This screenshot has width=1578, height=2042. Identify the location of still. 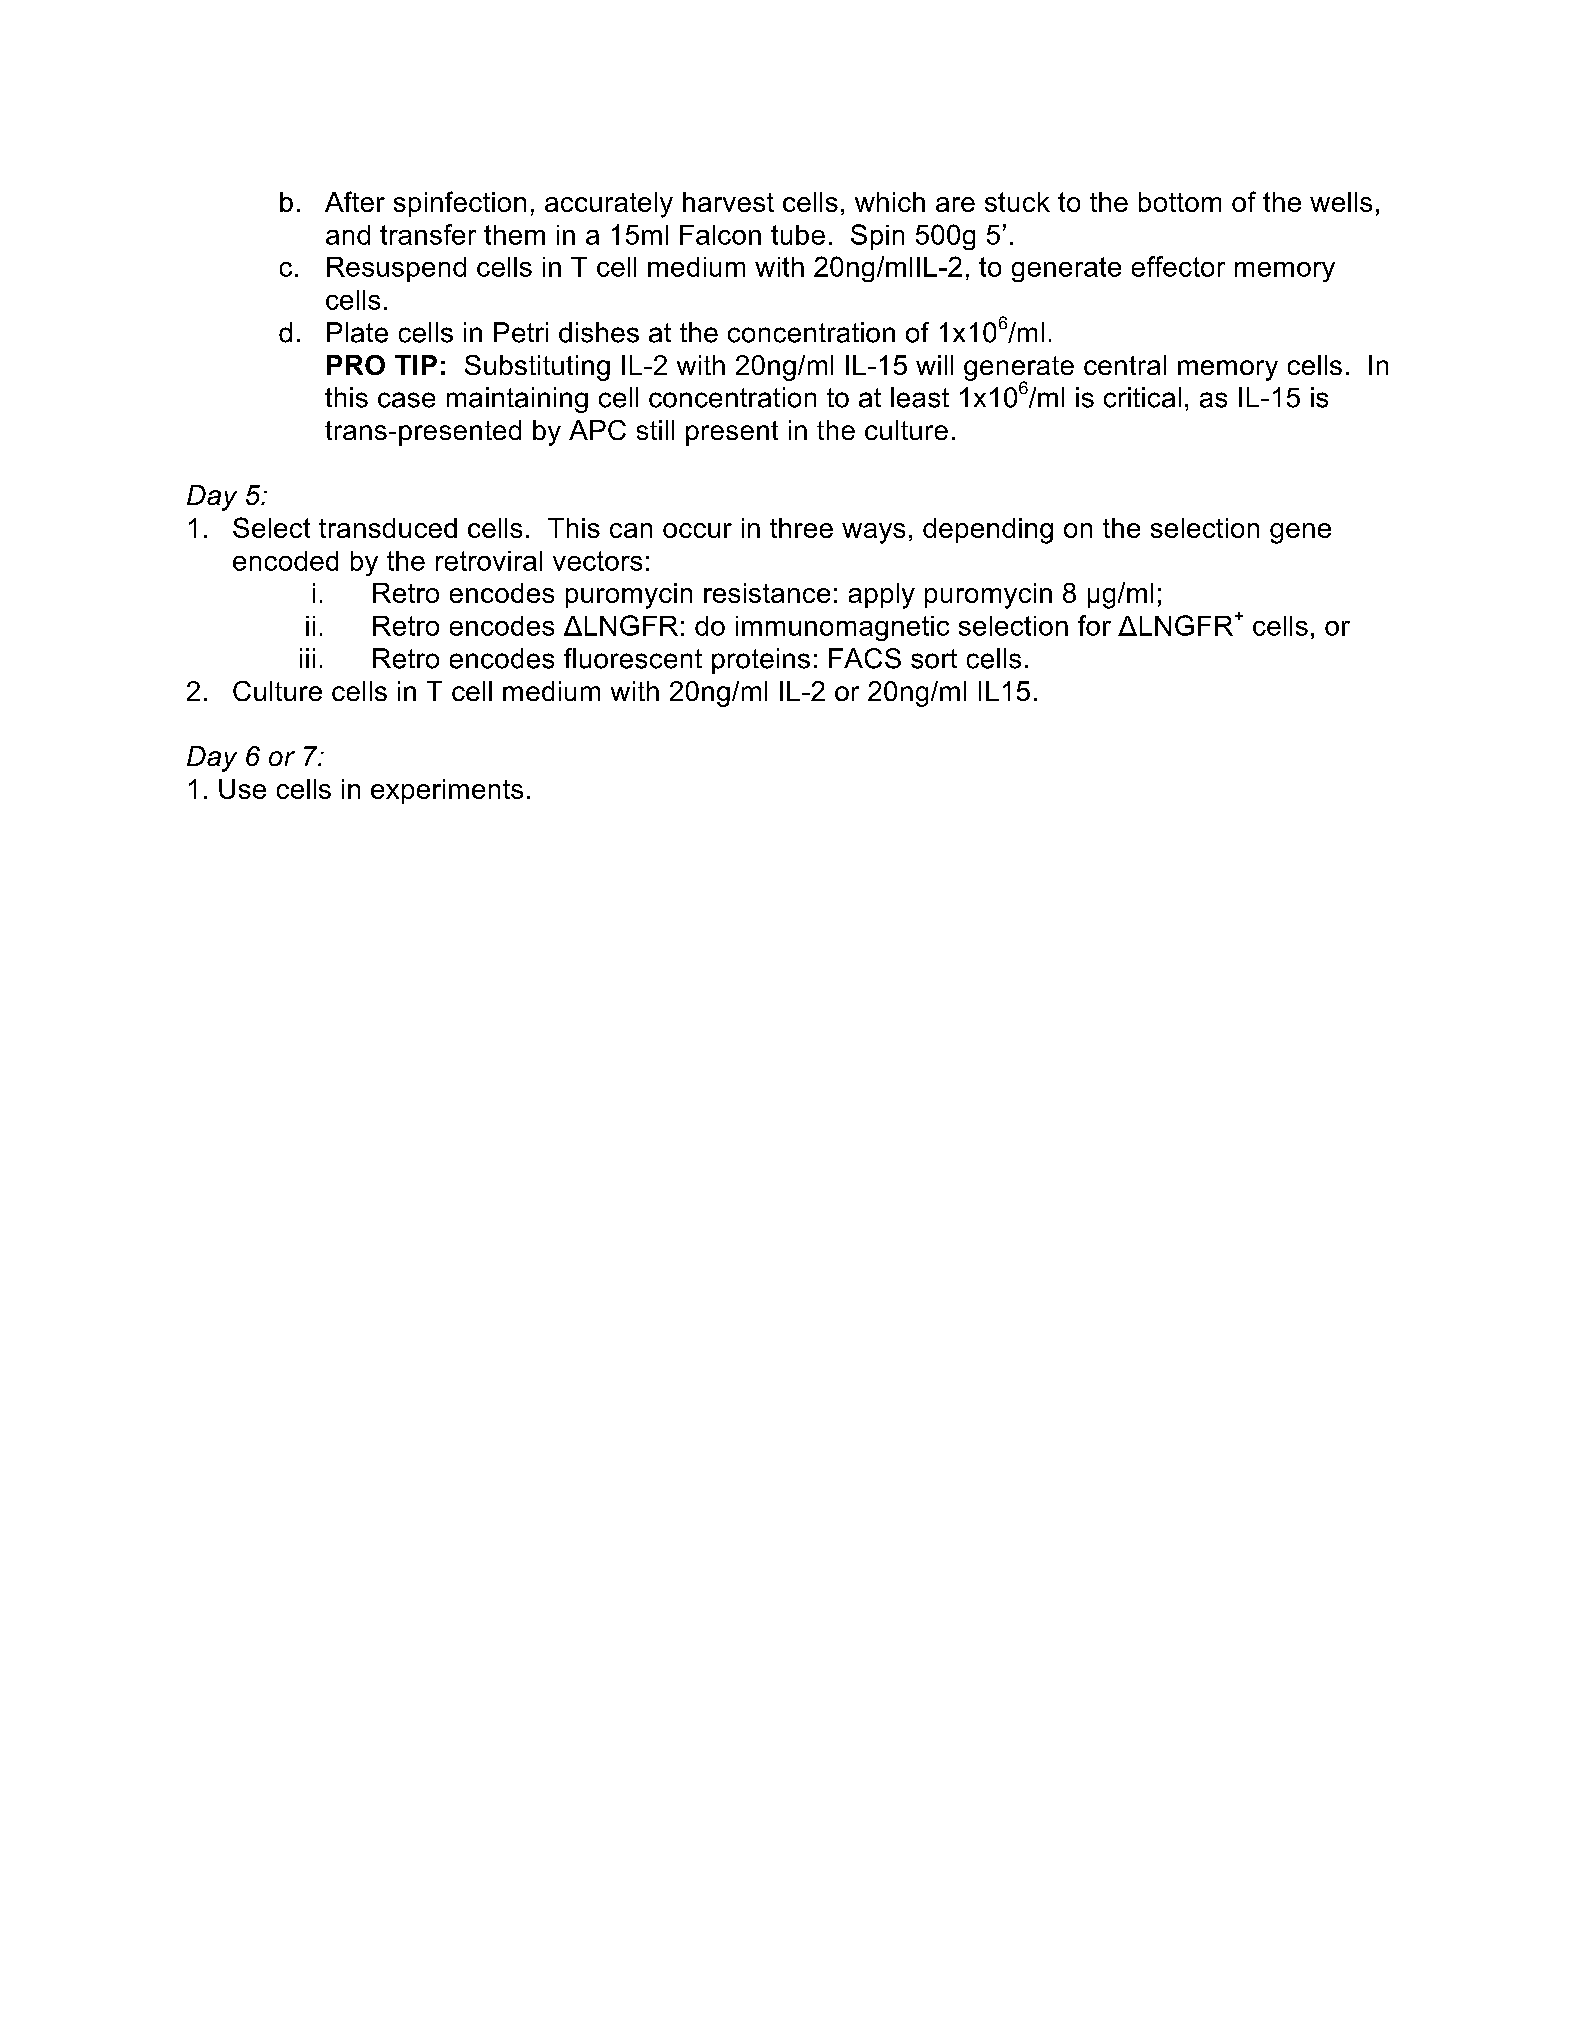
(655, 430).
